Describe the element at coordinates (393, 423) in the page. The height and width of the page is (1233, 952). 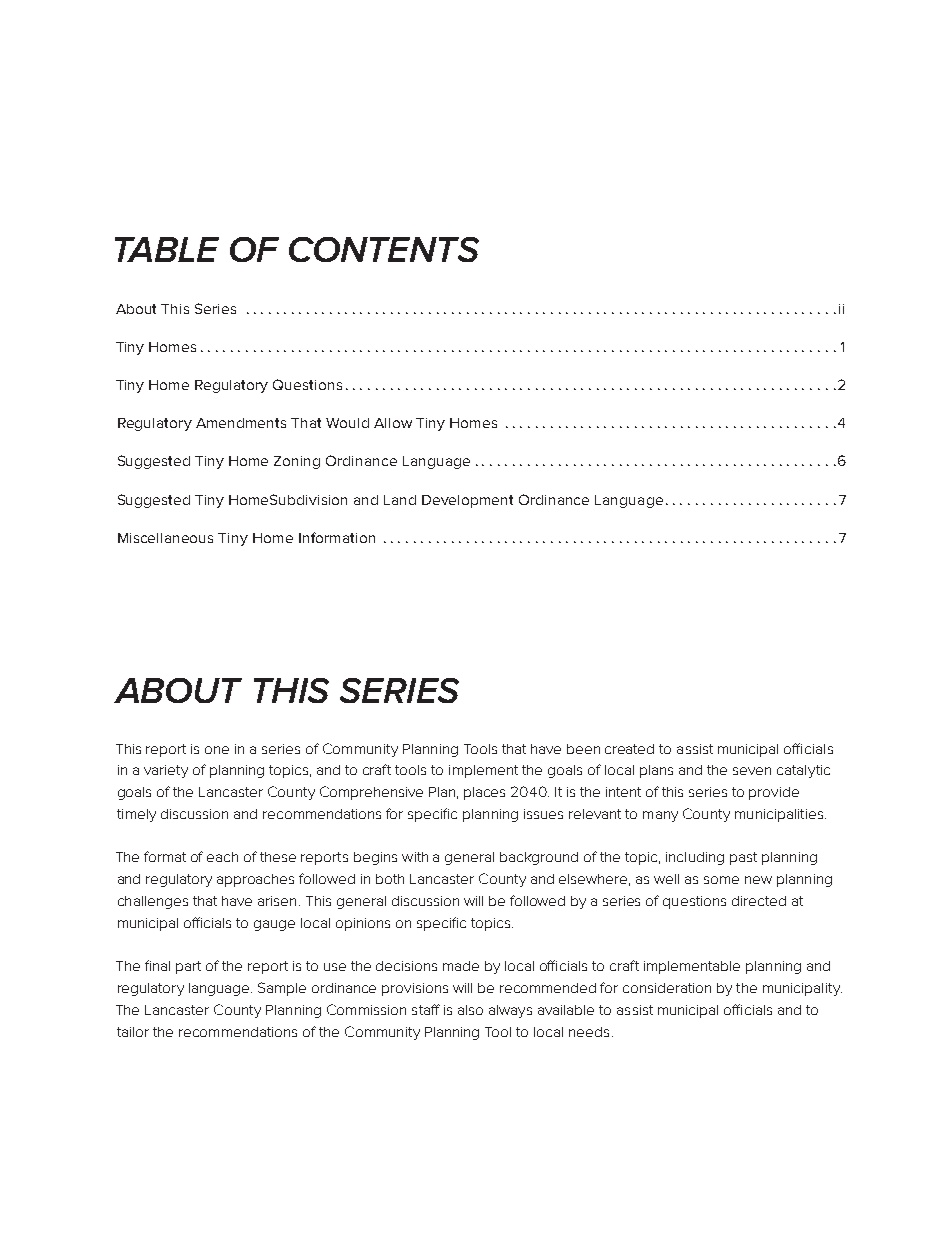
I see `Allow` at that location.
